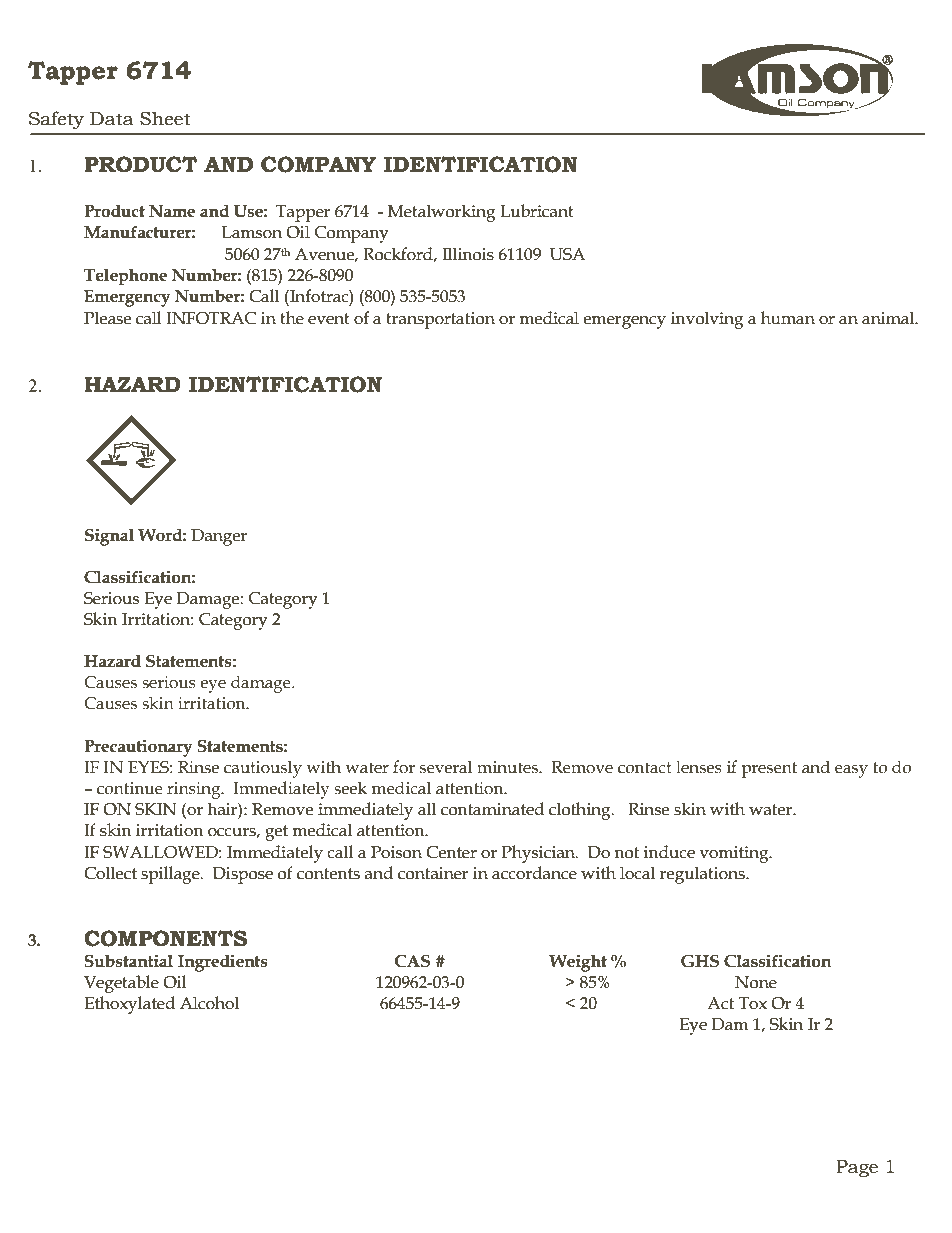 Image resolution: width=952 pixels, height=1233 pixels. What do you see at coordinates (440, 320) in the page?
I see `transportation` at bounding box center [440, 320].
